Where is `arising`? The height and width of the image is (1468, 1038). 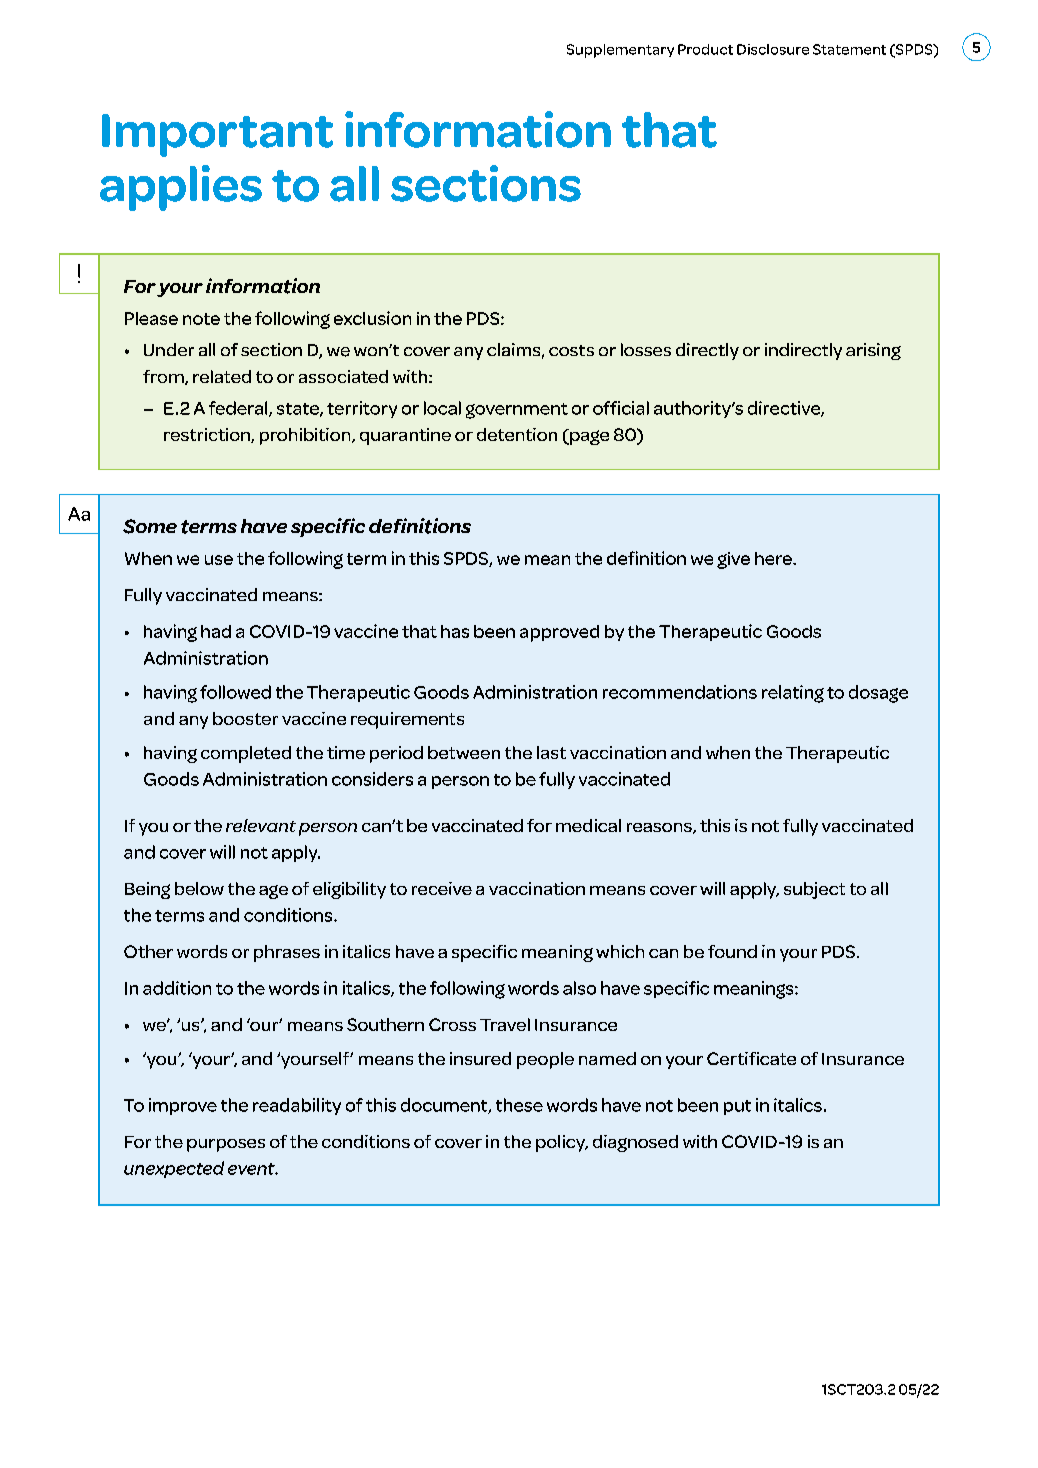
arising is located at coordinates (873, 351).
